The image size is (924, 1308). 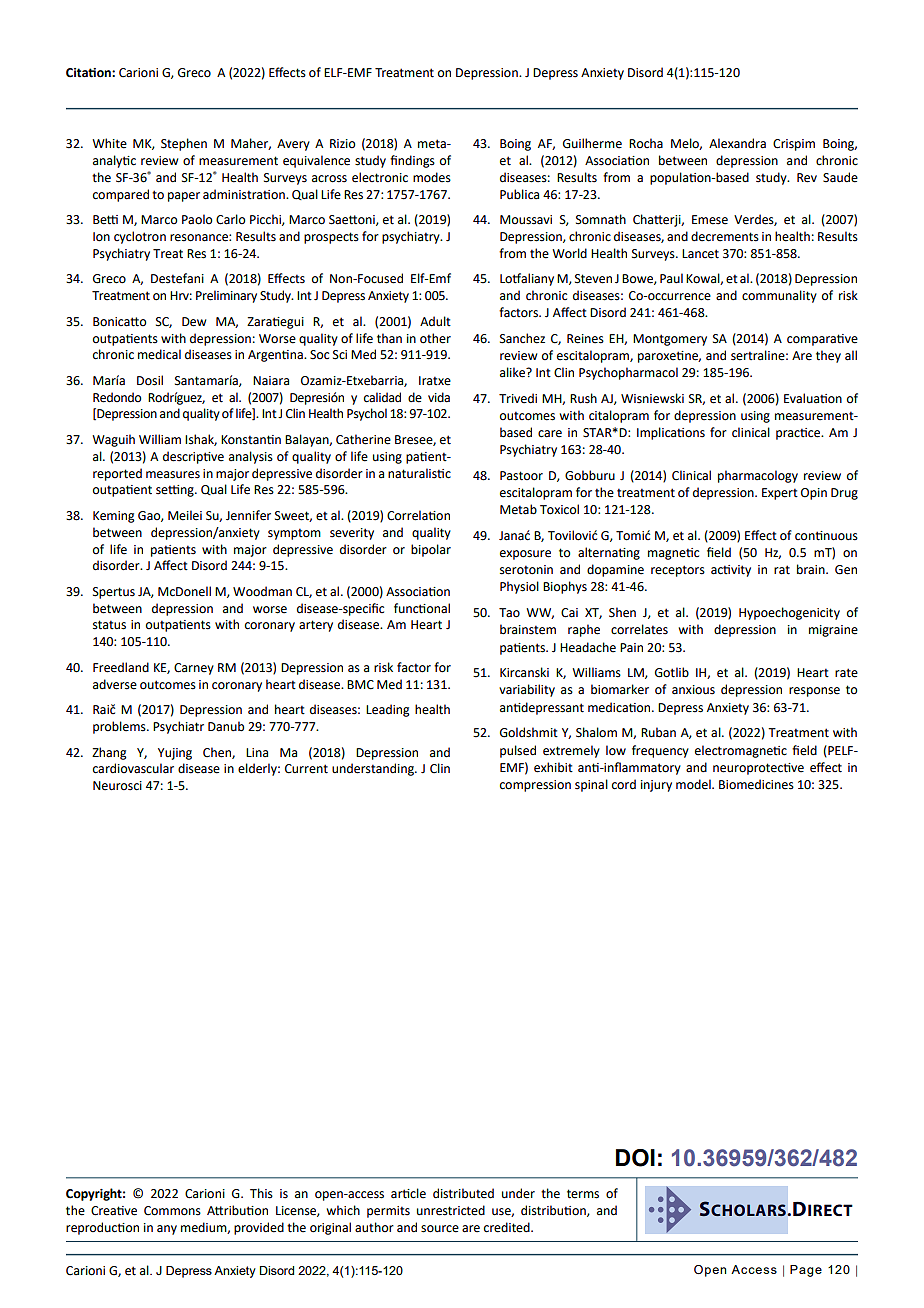 What do you see at coordinates (432, 177) in the screenshot?
I see `modes` at bounding box center [432, 177].
